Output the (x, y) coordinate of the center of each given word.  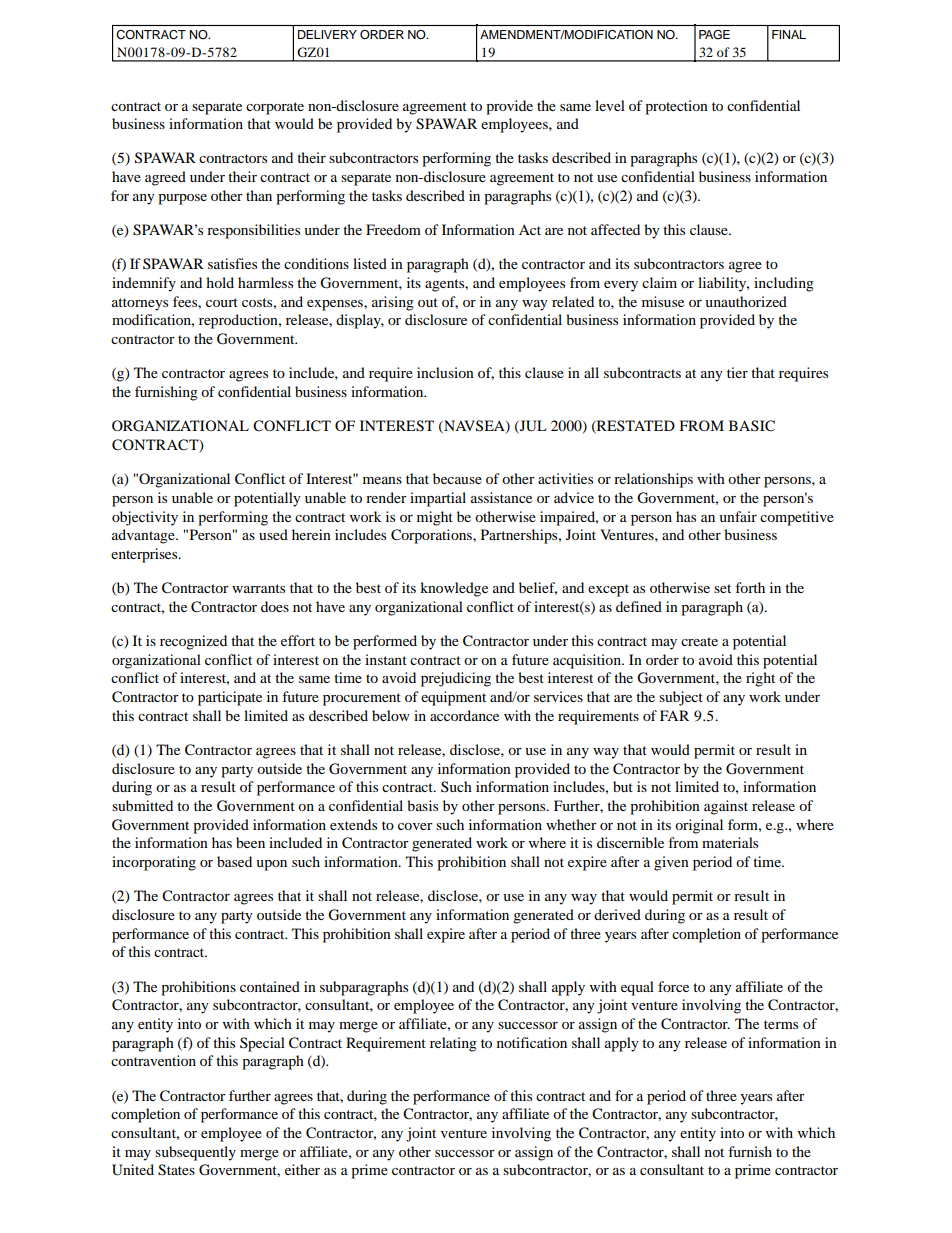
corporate (275, 108)
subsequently (195, 1153)
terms (781, 1024)
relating (453, 1044)
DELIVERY (327, 34)
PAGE (714, 34)
